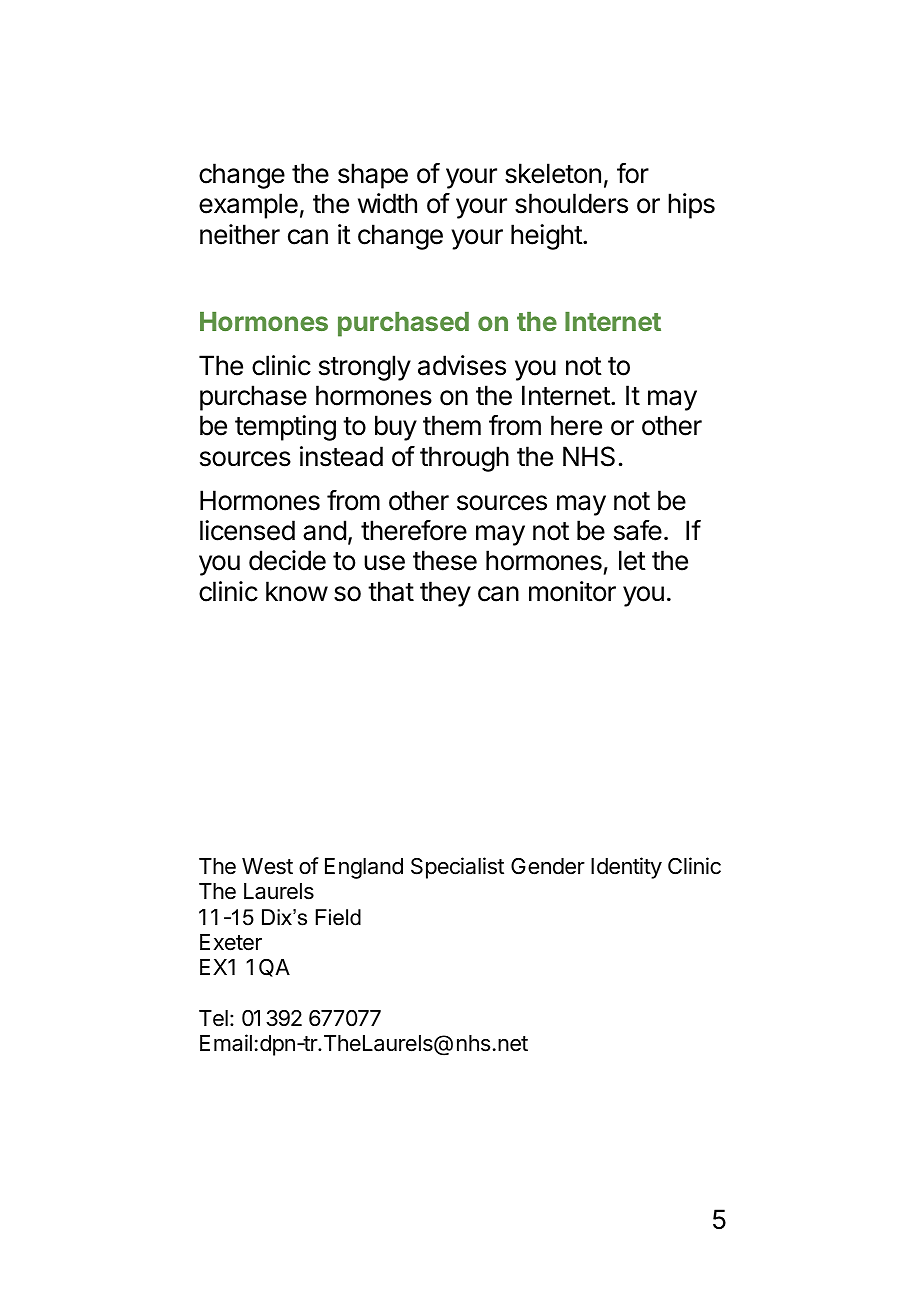 The image size is (924, 1313). I want to click on safe, so click(638, 530).
